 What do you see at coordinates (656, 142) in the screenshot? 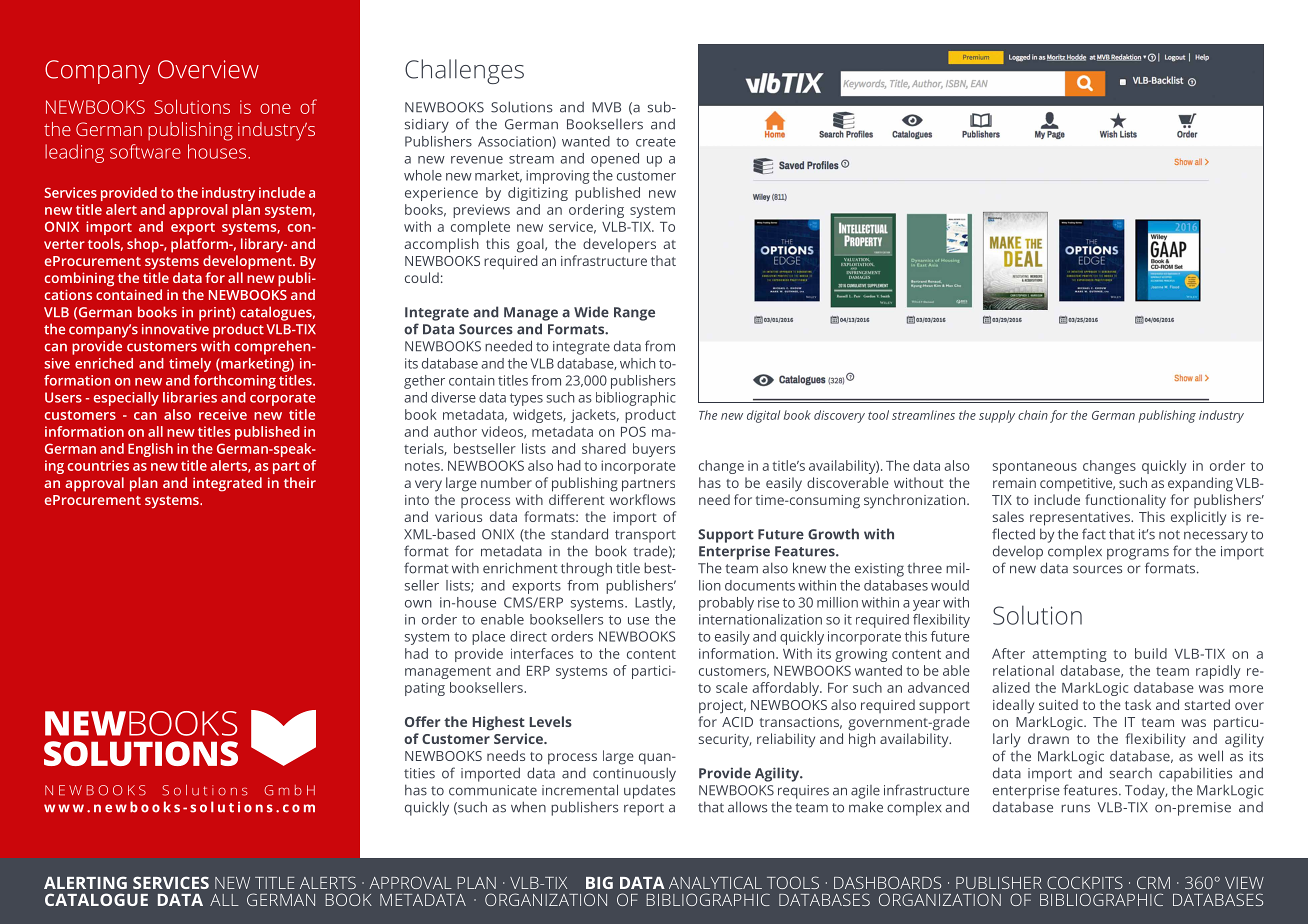
I see `create` at bounding box center [656, 142].
